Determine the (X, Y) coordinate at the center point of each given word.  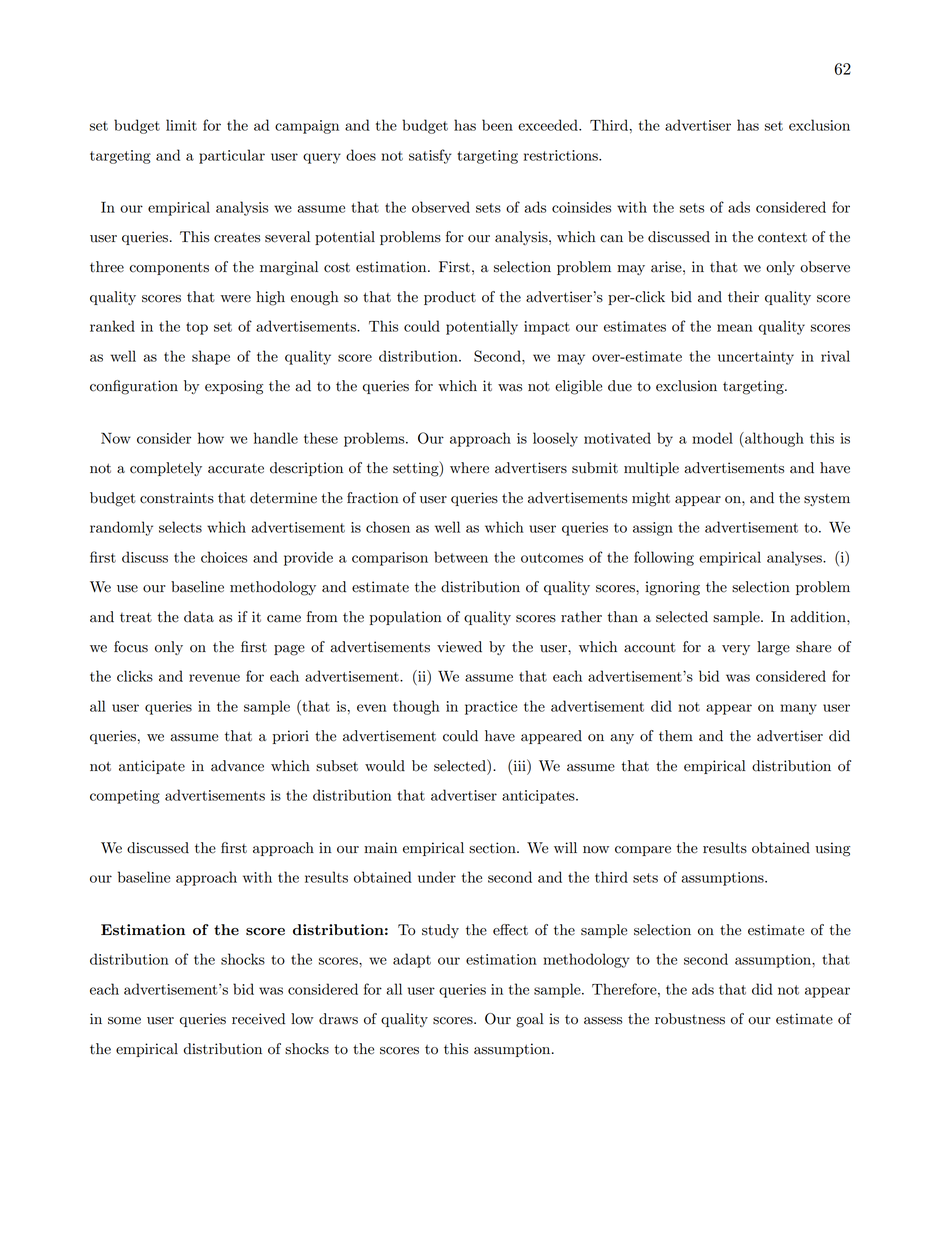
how (211, 438)
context (782, 238)
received (258, 1019)
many (798, 709)
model (712, 438)
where (469, 468)
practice (491, 708)
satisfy (430, 156)
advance (237, 766)
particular (232, 156)
